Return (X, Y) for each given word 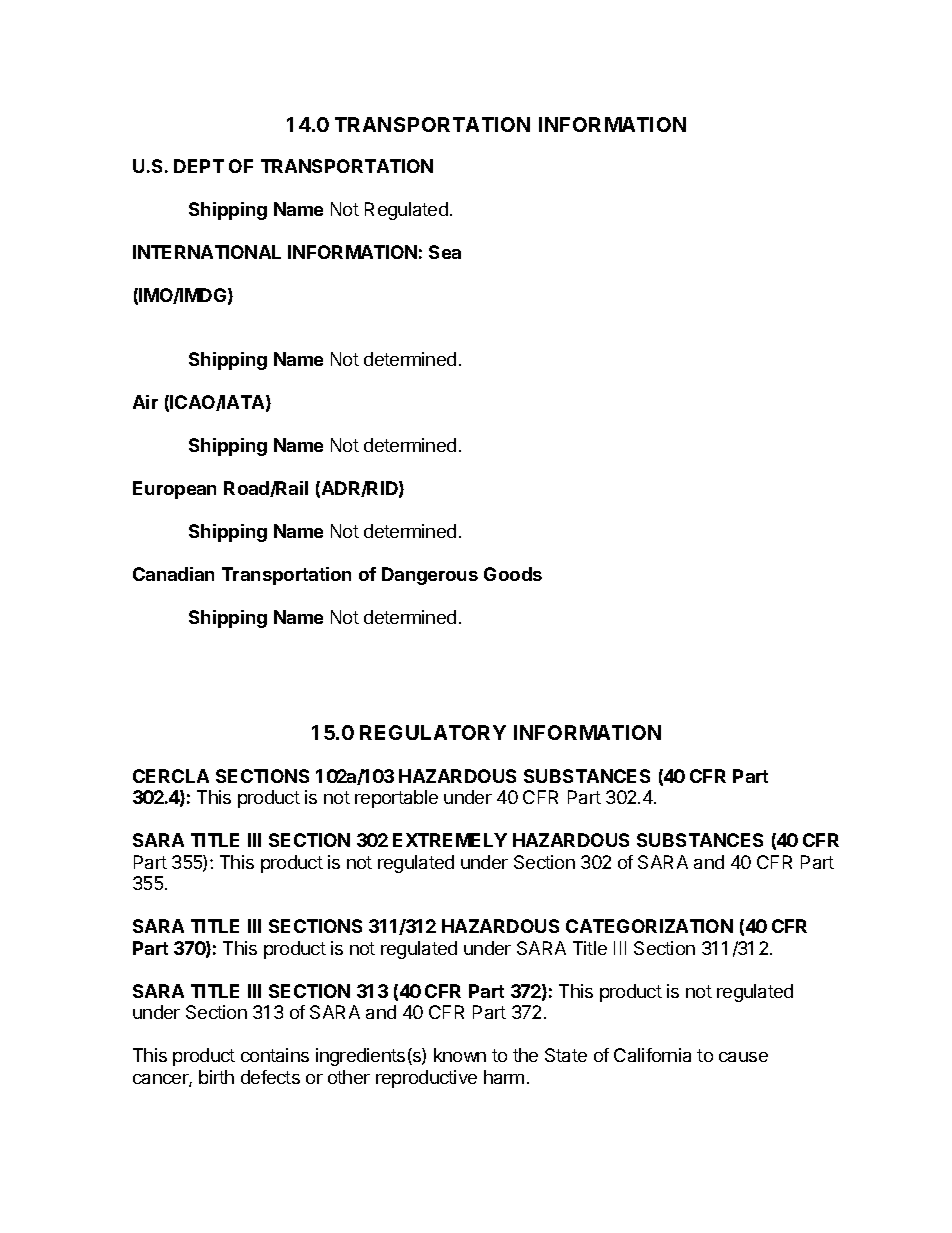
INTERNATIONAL (207, 252)
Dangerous (430, 576)
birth (216, 1077)
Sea (445, 252)
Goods (513, 574)
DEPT (199, 166)
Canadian (173, 574)
